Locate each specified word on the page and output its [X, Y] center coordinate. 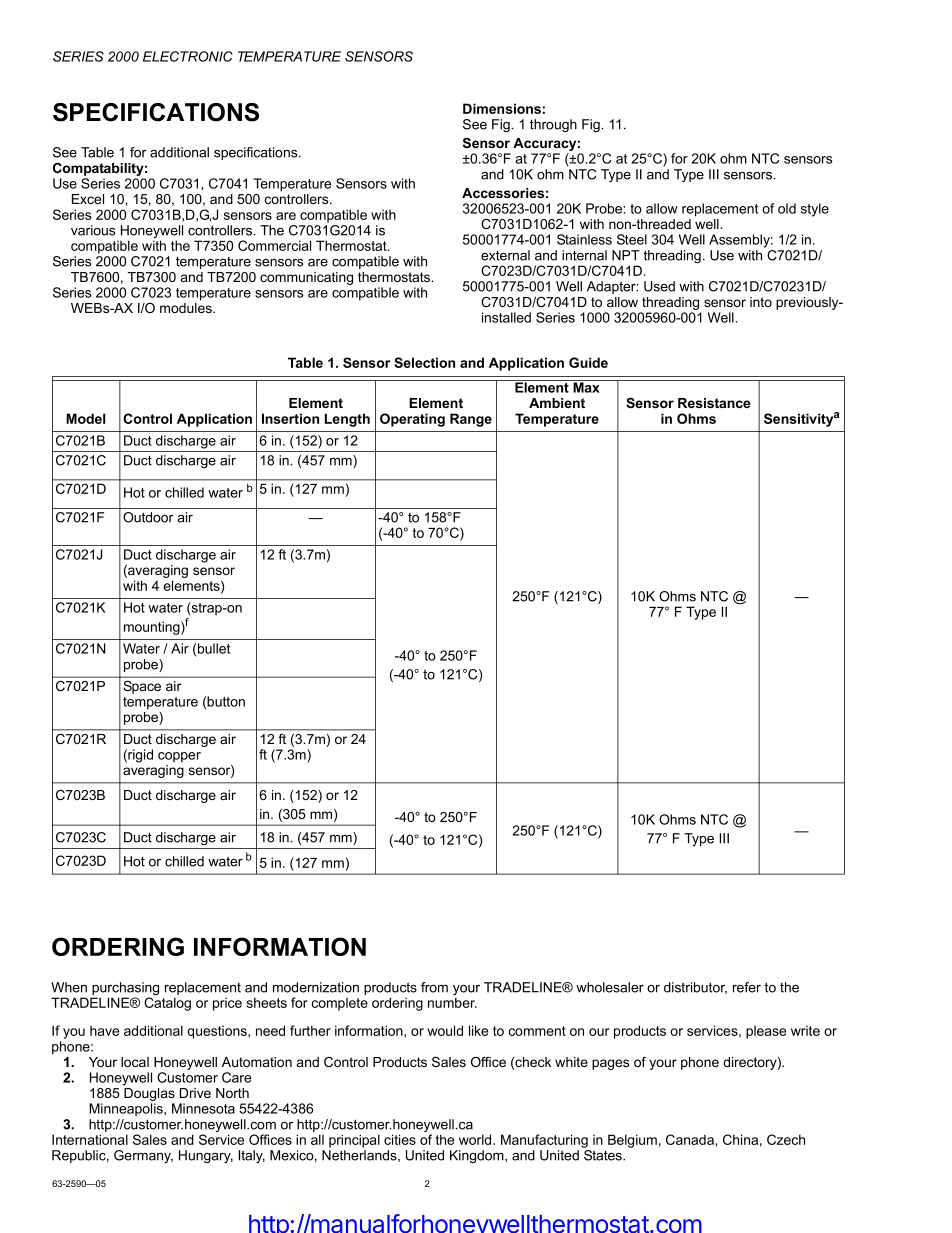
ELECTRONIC [188, 56]
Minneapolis [127, 1109]
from [434, 987]
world [476, 1139]
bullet [214, 648]
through [553, 125]
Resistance [714, 403]
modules [187, 308]
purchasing [125, 990]
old [787, 208]
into [761, 302]
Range [471, 420]
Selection [424, 362]
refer [747, 987]
